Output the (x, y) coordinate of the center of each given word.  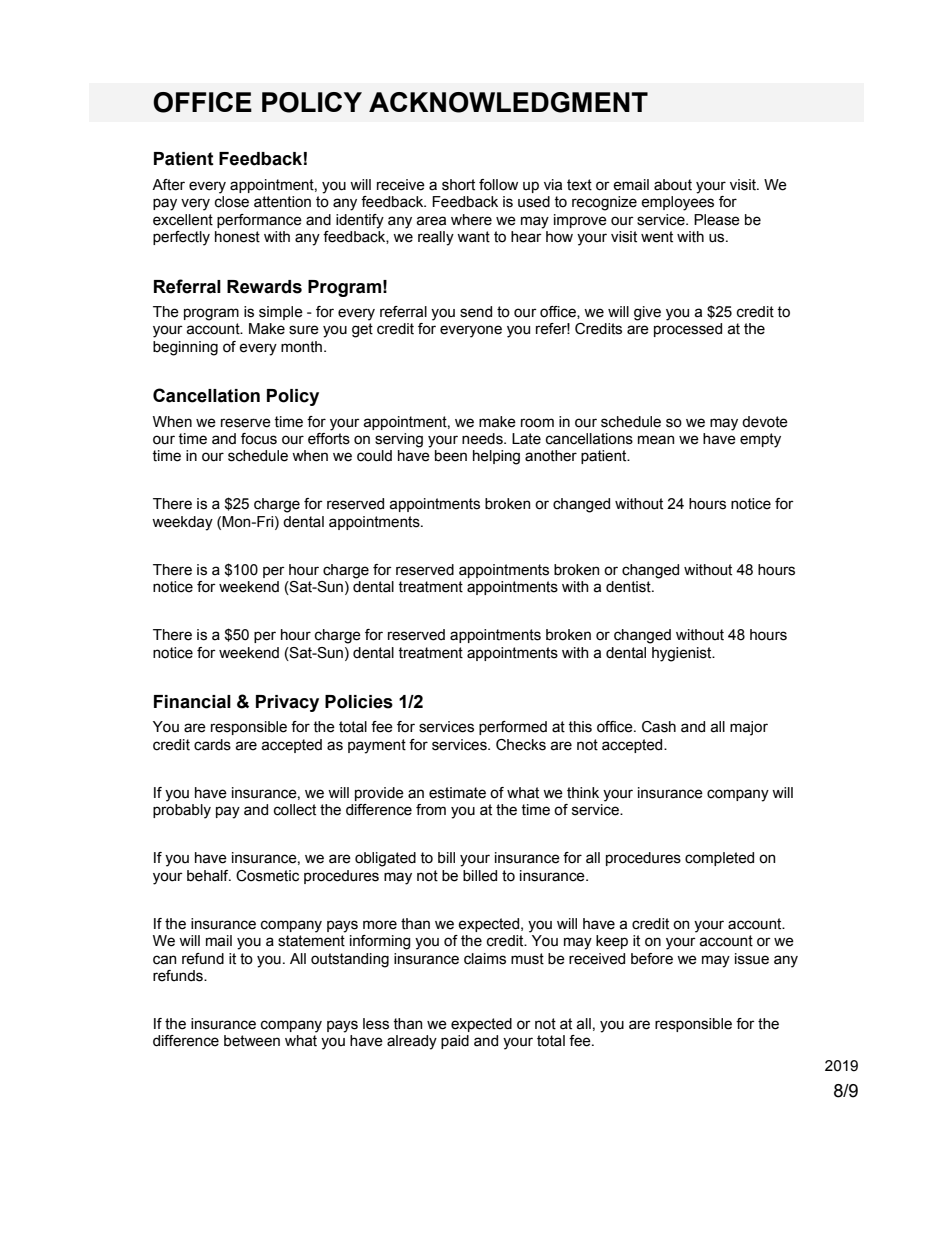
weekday (182, 523)
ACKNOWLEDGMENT (508, 102)
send (476, 312)
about (673, 185)
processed (688, 330)
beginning (185, 348)
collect (295, 810)
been (451, 456)
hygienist (683, 654)
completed (719, 859)
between (252, 1041)
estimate (457, 793)
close (232, 202)
